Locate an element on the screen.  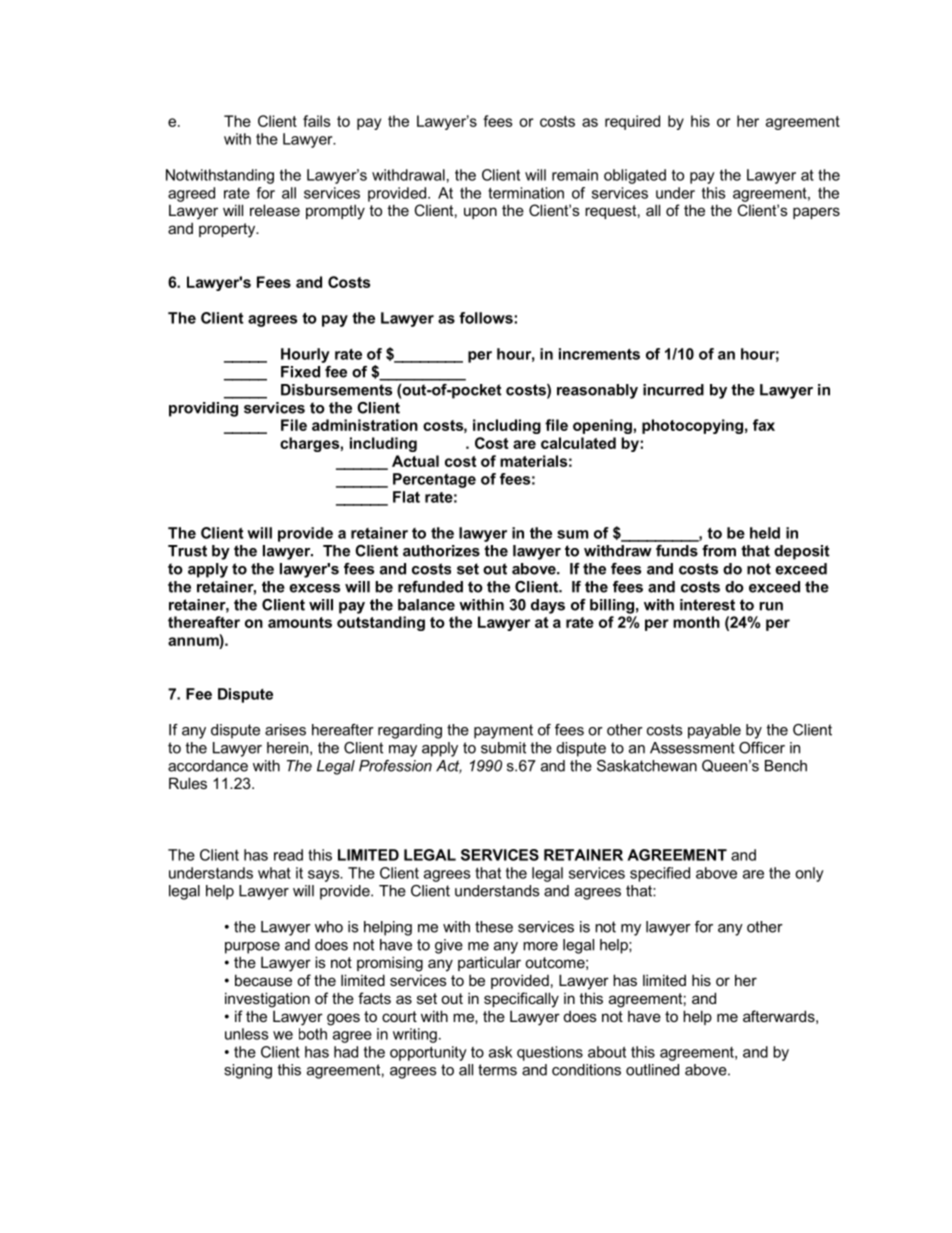
obligated is located at coordinates (635, 176).
